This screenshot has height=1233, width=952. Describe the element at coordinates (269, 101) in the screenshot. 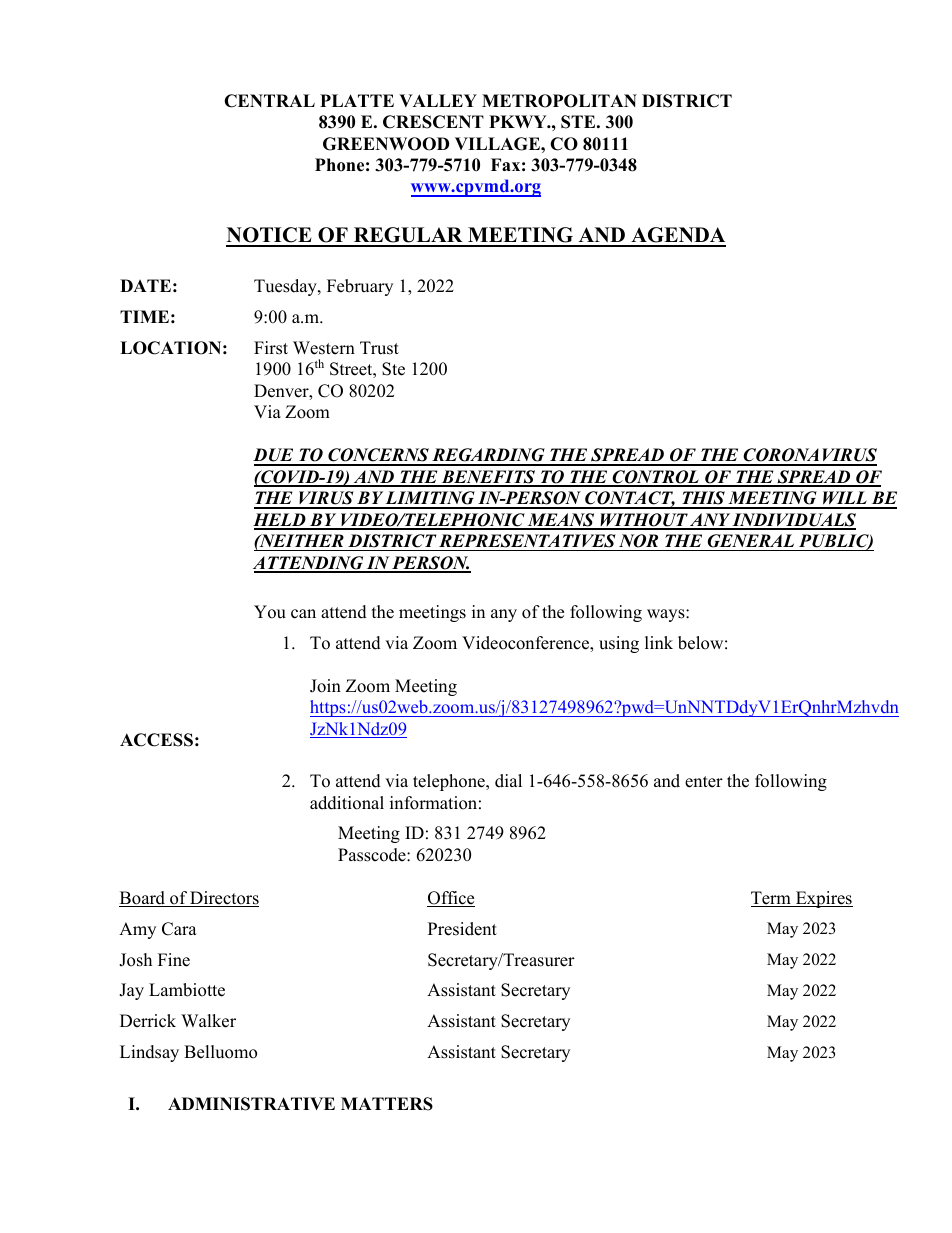

I see `CENTRAL` at that location.
